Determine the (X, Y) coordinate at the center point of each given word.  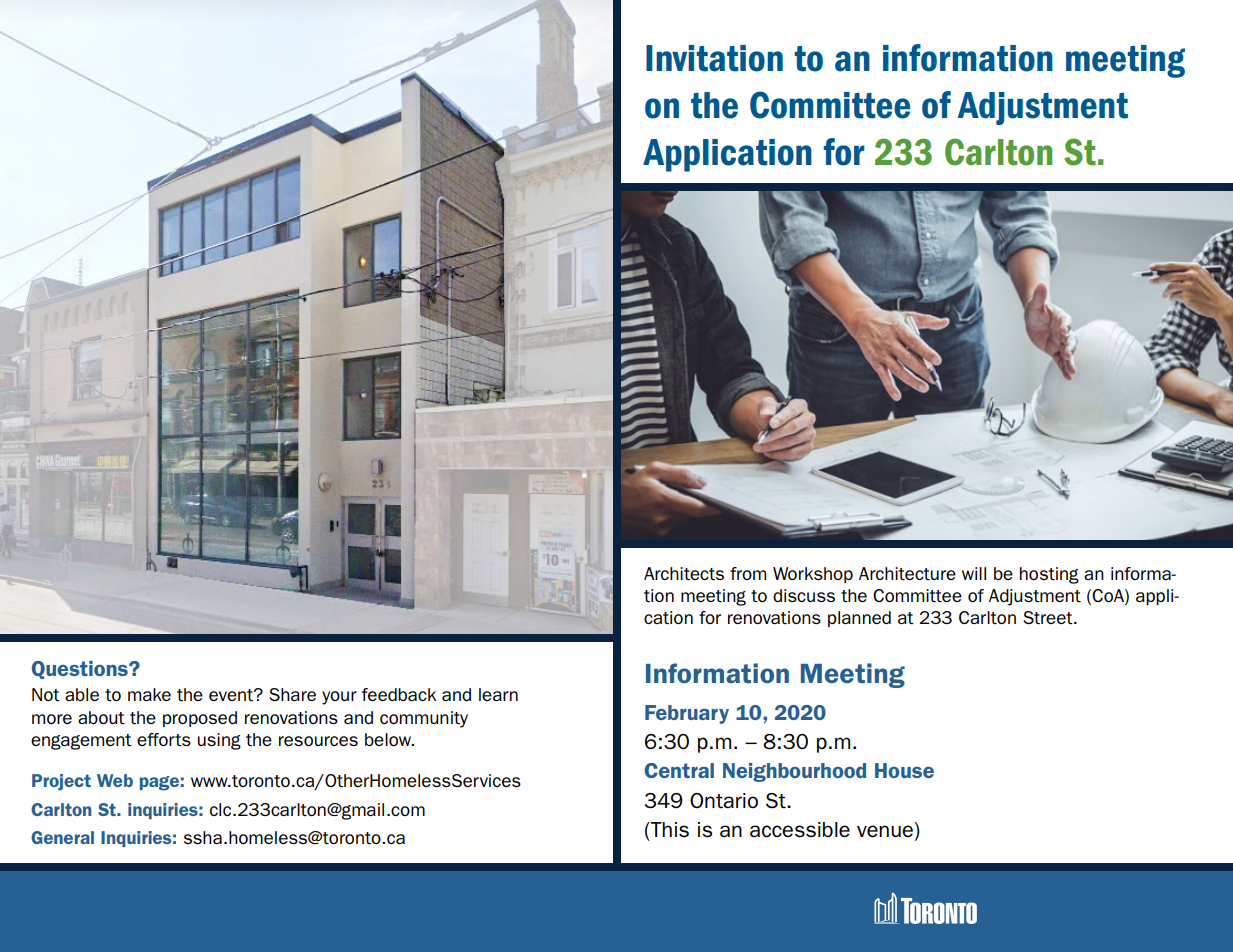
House (904, 770)
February (687, 714)
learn (498, 694)
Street (1049, 617)
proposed (200, 719)
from (748, 573)
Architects (684, 573)
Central (679, 770)
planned (859, 619)
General (62, 837)
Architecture (907, 573)
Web (115, 780)
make (149, 694)
